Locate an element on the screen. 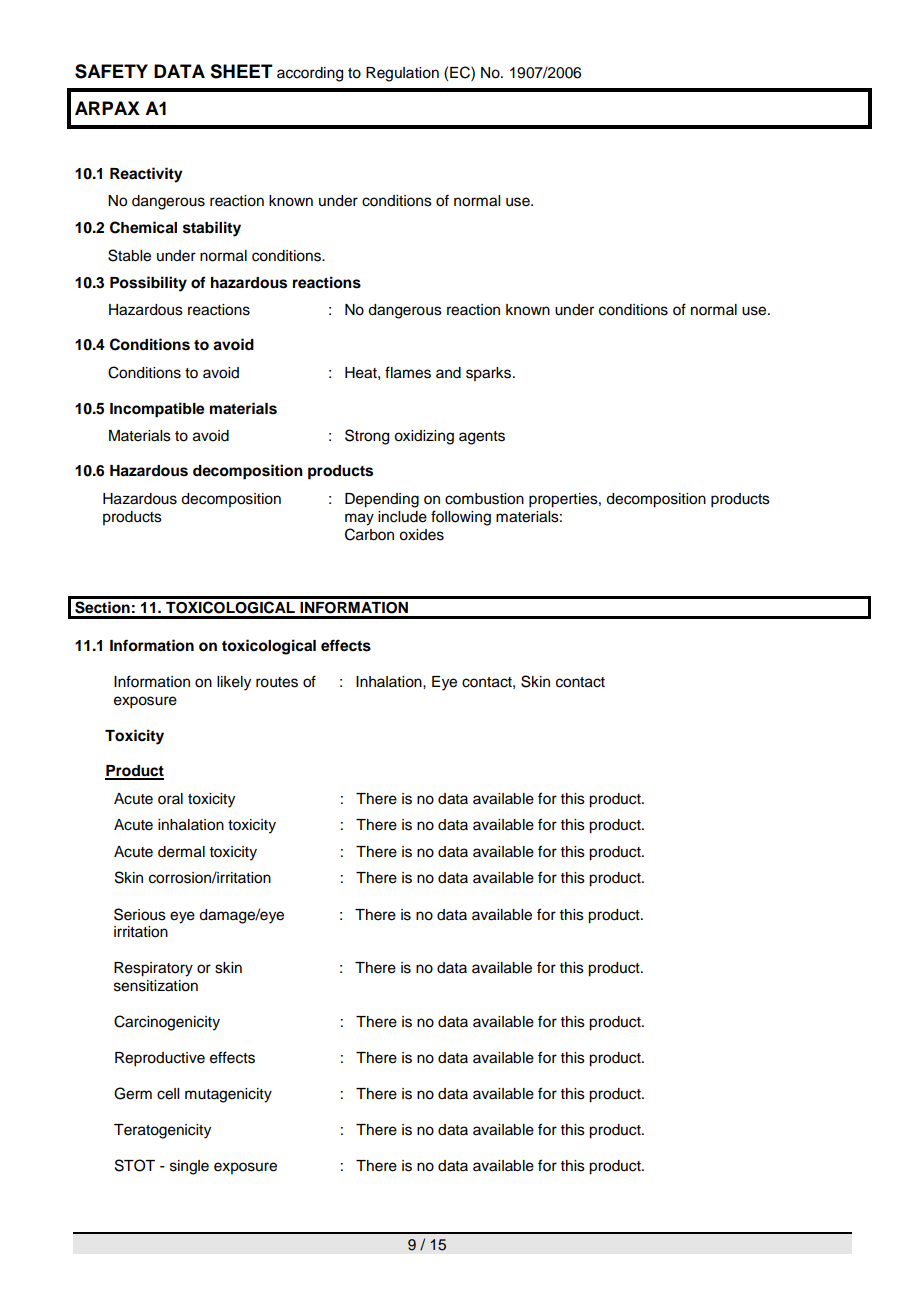 The height and width of the screenshot is (1308, 924). likely is located at coordinates (234, 683).
